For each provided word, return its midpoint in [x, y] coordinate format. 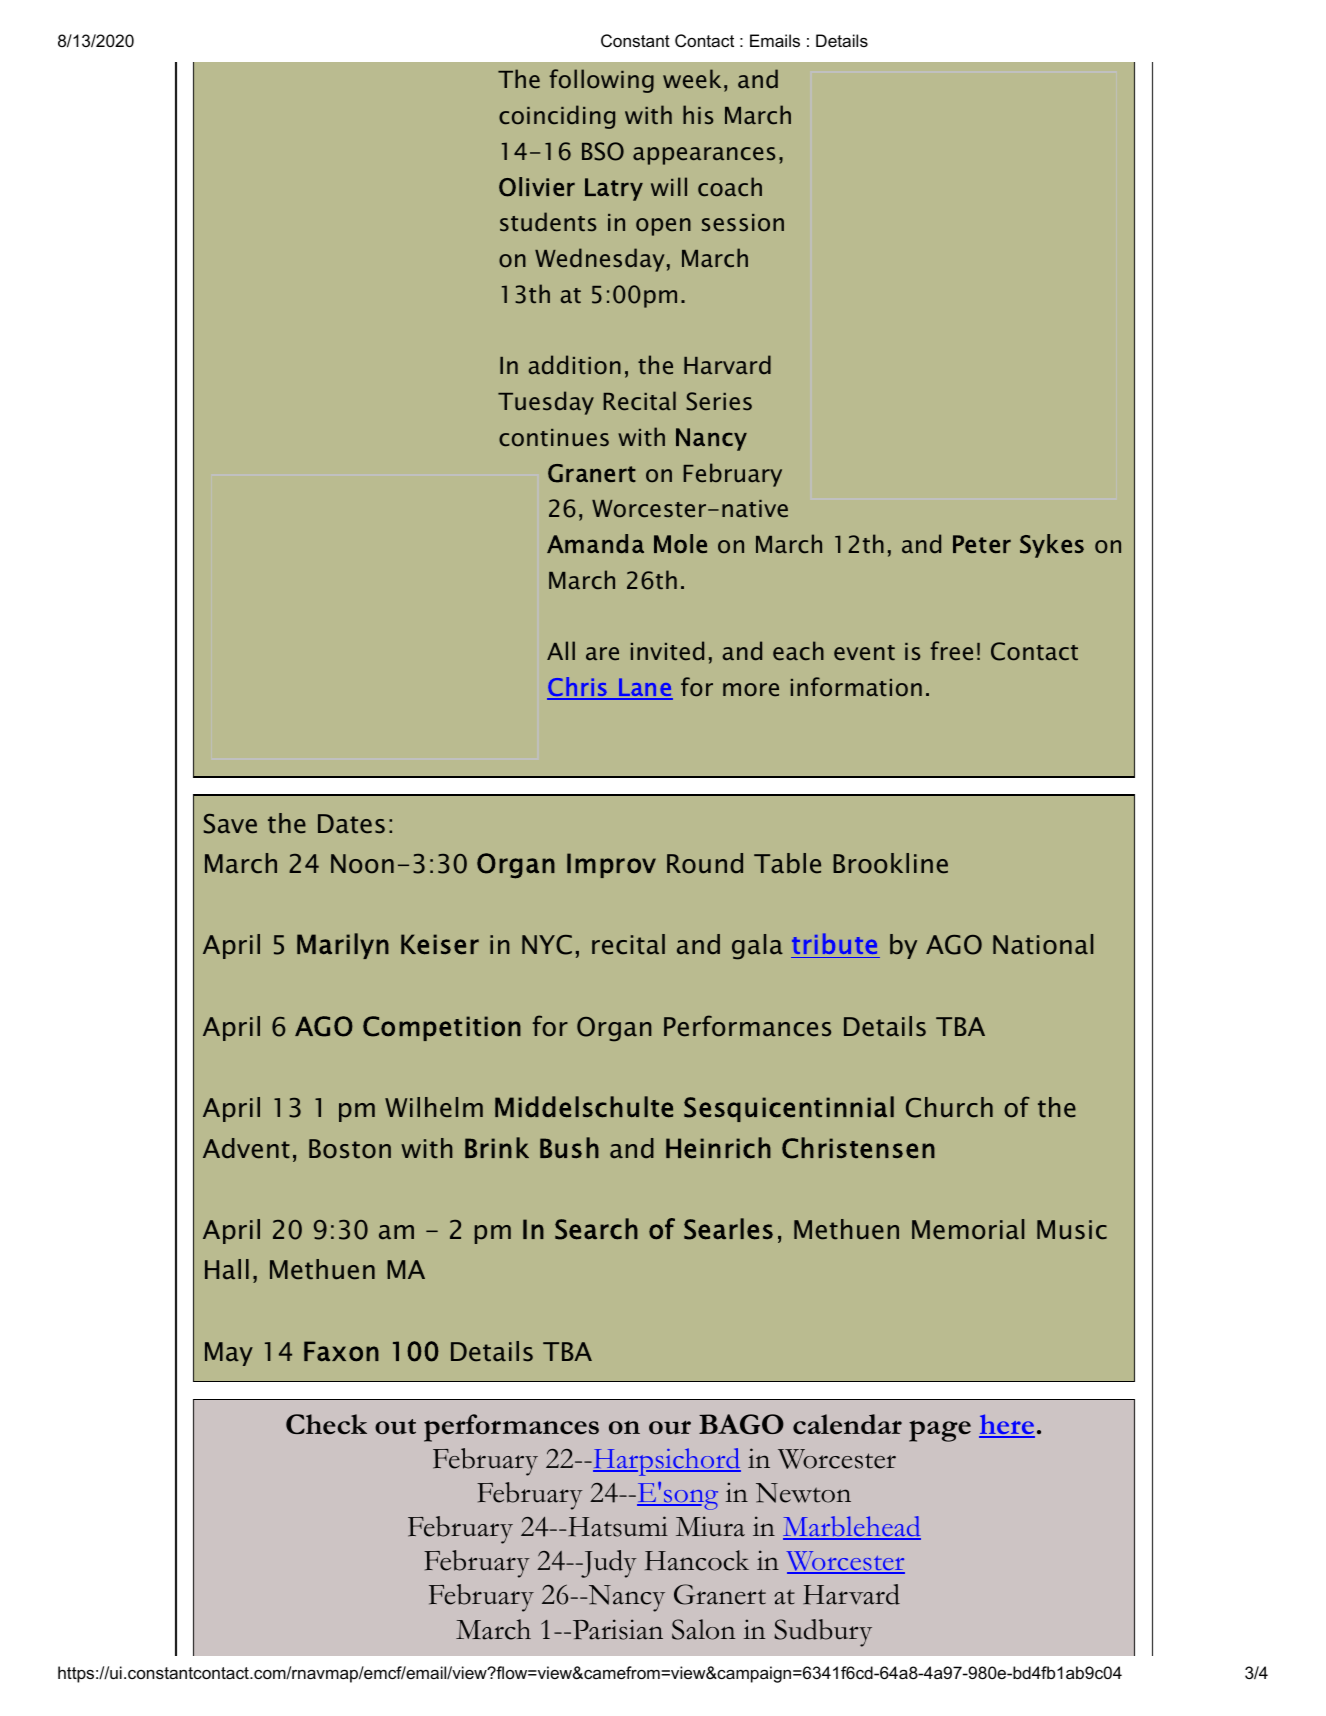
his [698, 114]
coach [730, 186]
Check [326, 1424]
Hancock [697, 1560]
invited [667, 650]
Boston [350, 1149]
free [951, 650]
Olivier [537, 187]
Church [949, 1107]
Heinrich [718, 1148]
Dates [351, 824]
